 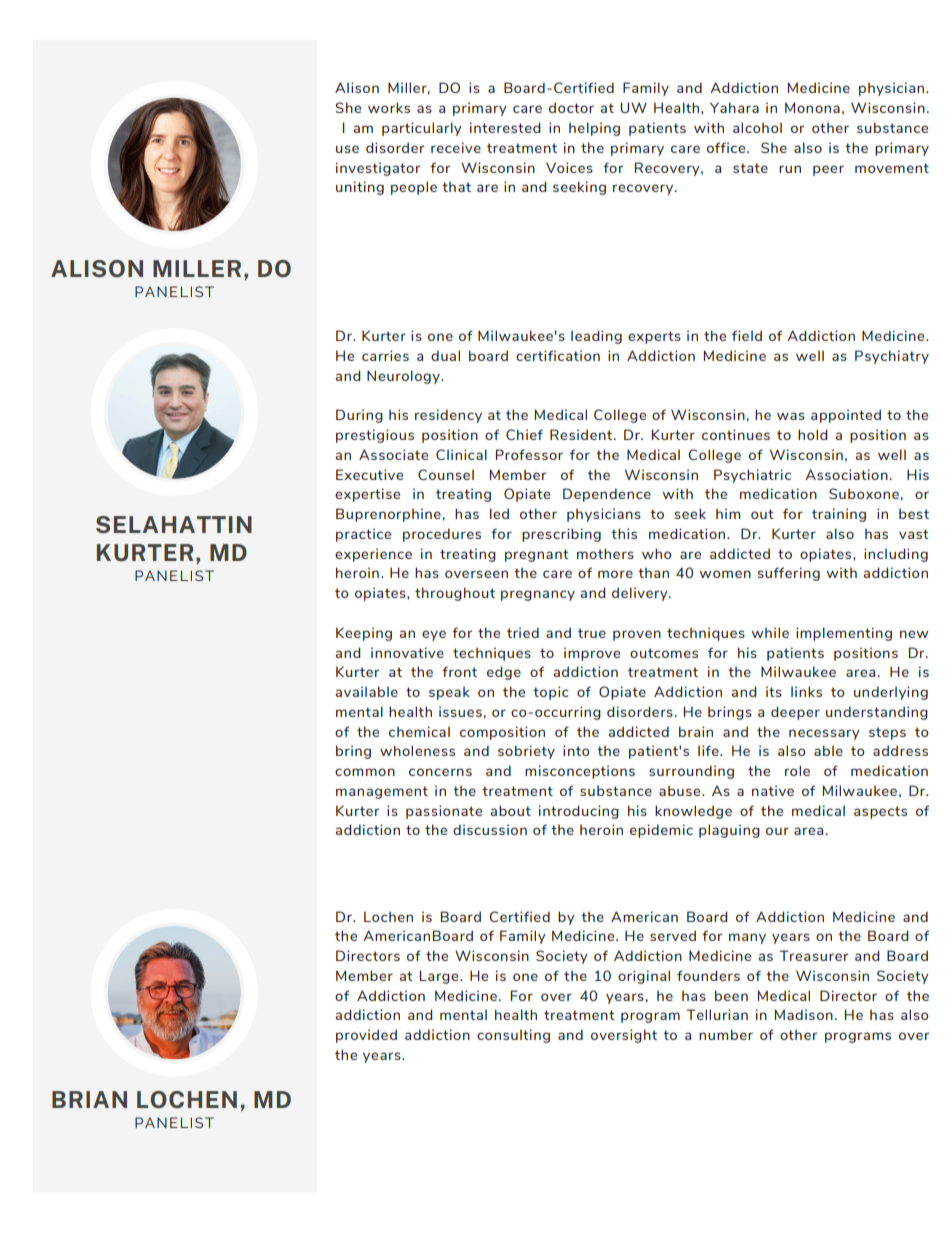 What do you see at coordinates (828, 170) in the document?
I see `peer` at bounding box center [828, 170].
